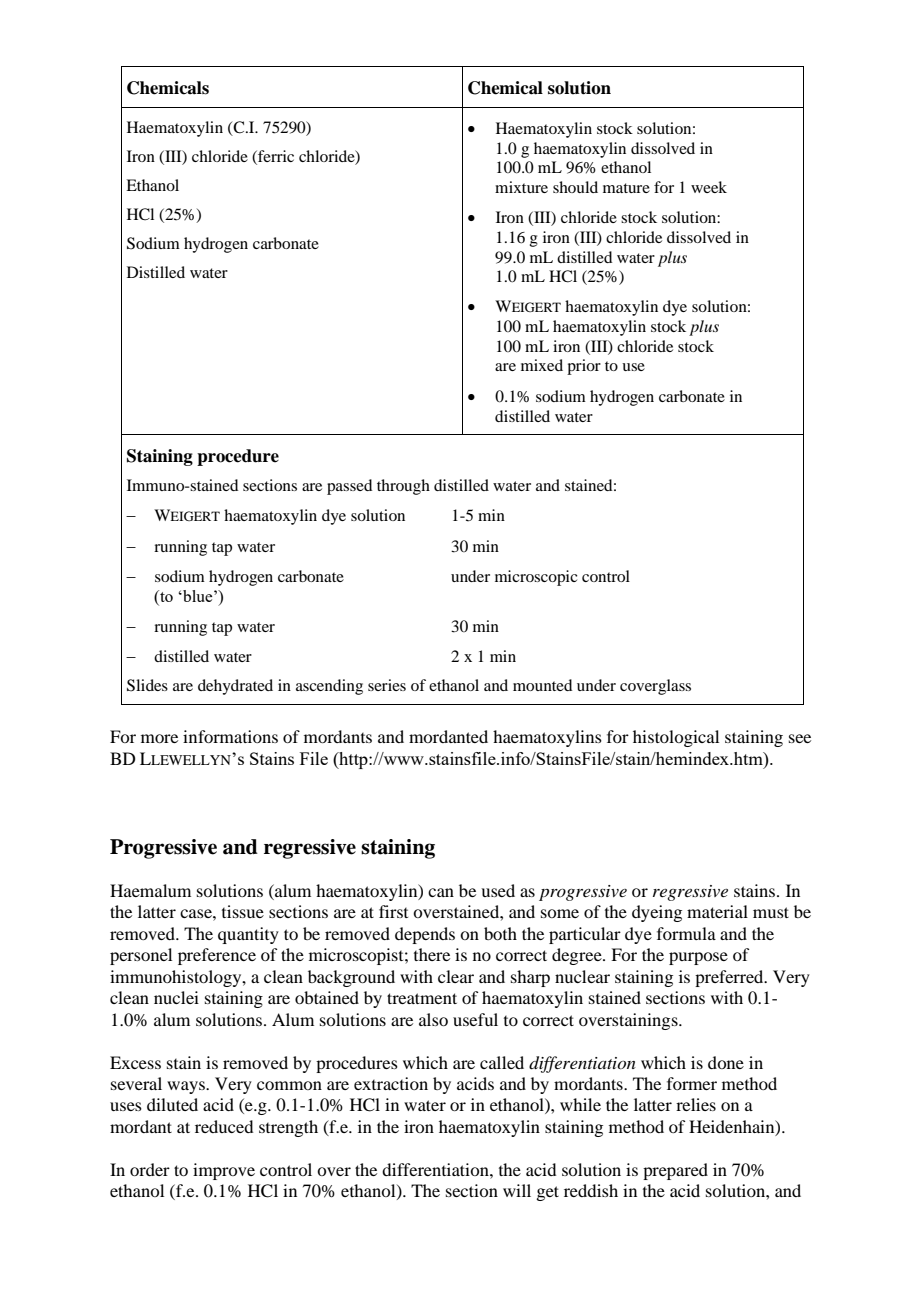 This screenshot has height=1308, width=924. Describe the element at coordinates (709, 187) in the screenshot. I see `week` at that location.
